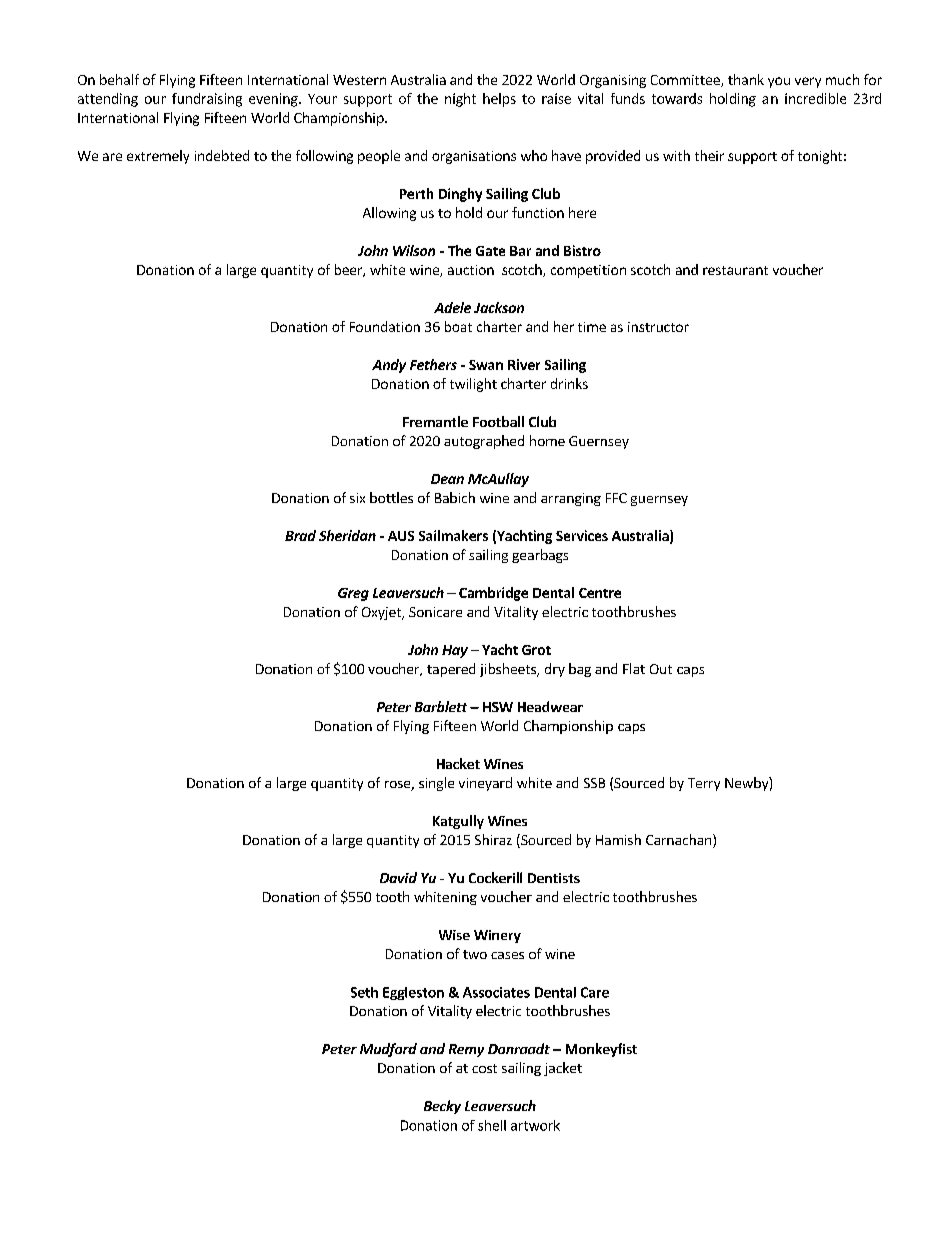  Describe the element at coordinates (300, 535) in the image. I see `Brad` at that location.
